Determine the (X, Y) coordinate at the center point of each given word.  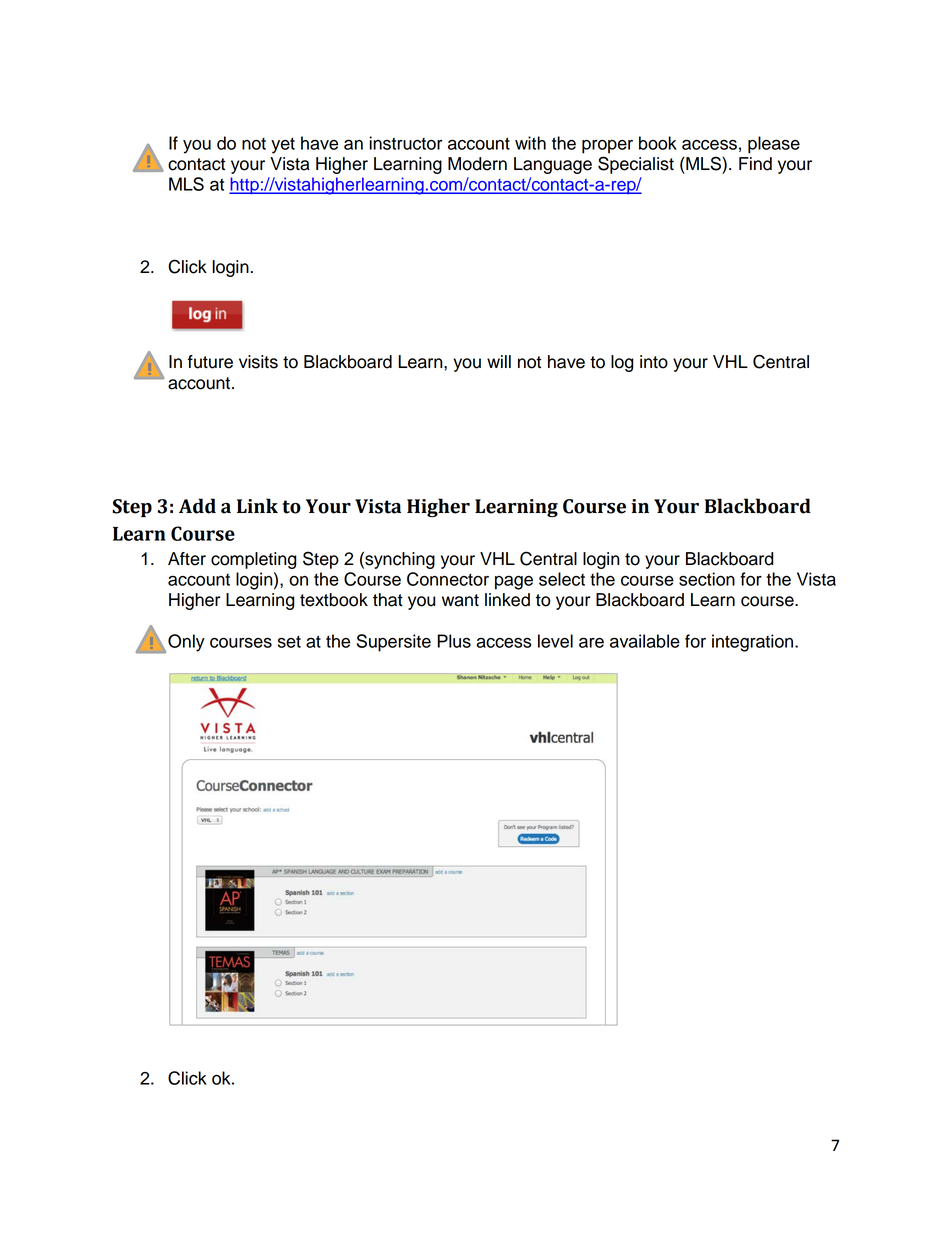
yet (283, 145)
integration (754, 643)
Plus (454, 641)
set (289, 641)
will (499, 361)
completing (254, 560)
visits (258, 362)
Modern (477, 164)
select (562, 579)
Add (197, 506)
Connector (448, 579)
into (654, 362)
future (210, 362)
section (707, 579)
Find (755, 164)
